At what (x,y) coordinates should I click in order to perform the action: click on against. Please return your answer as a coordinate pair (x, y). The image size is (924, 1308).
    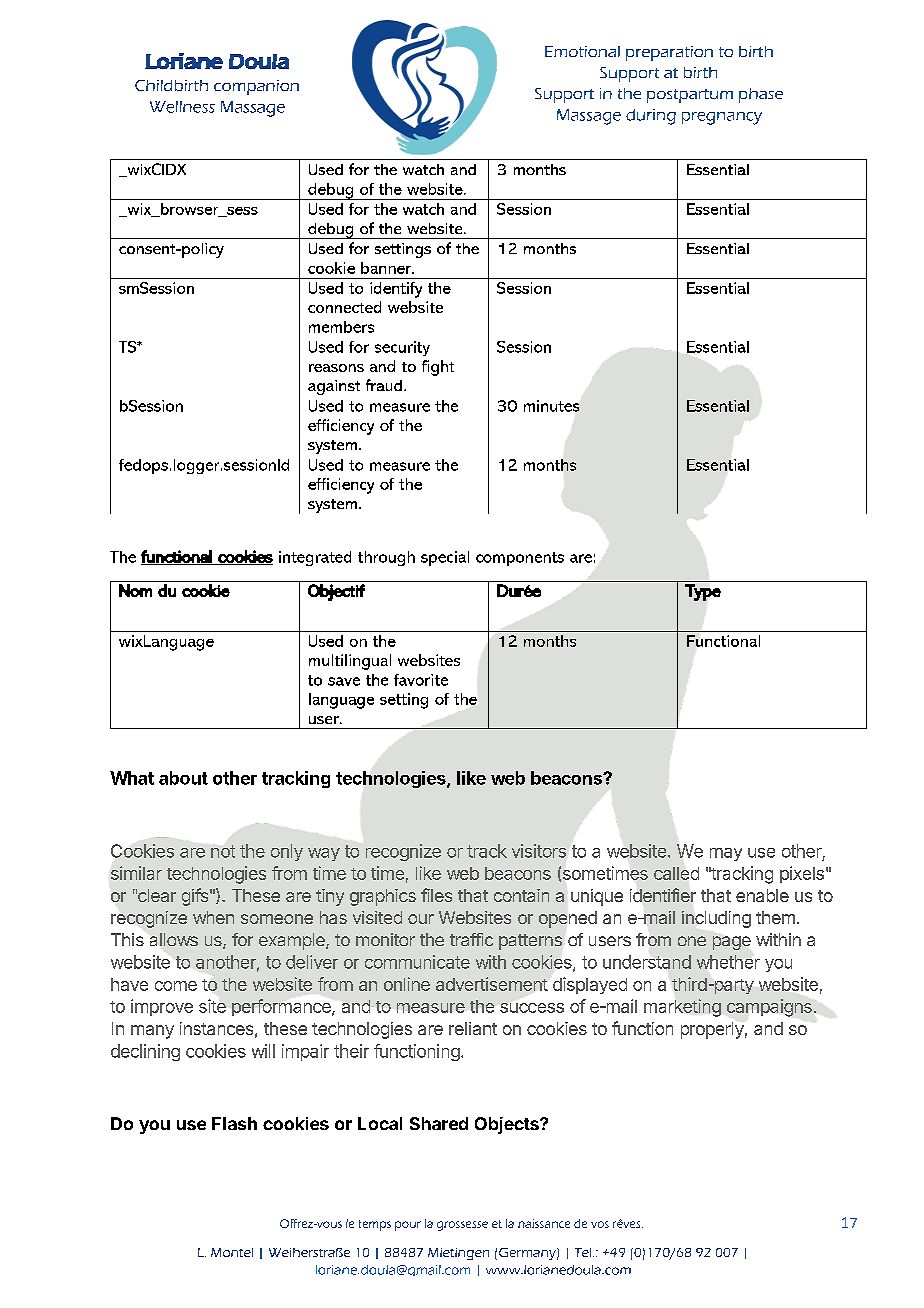
    Looking at the image, I should click on (334, 387).
